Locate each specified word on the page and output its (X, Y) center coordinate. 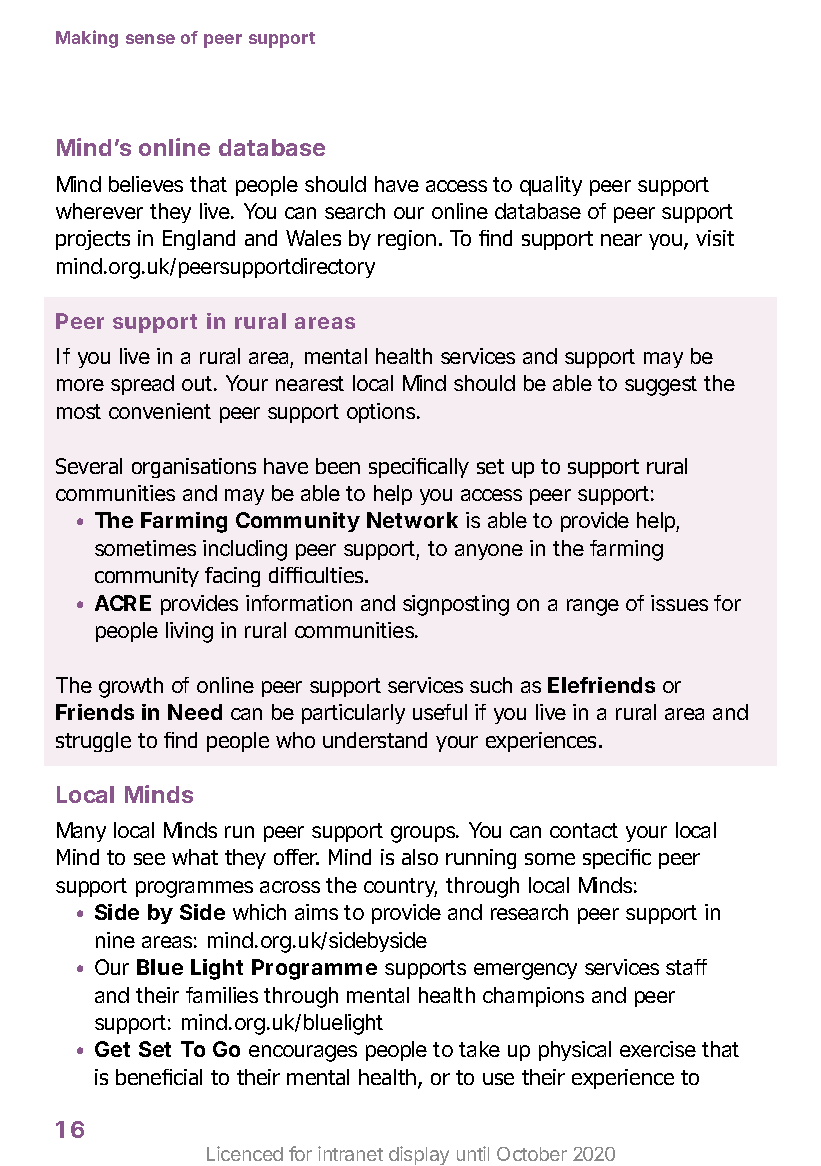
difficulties (317, 575)
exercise (658, 1049)
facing (232, 577)
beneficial (159, 1077)
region (407, 240)
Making (87, 39)
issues (679, 603)
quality (551, 186)
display (419, 1155)
